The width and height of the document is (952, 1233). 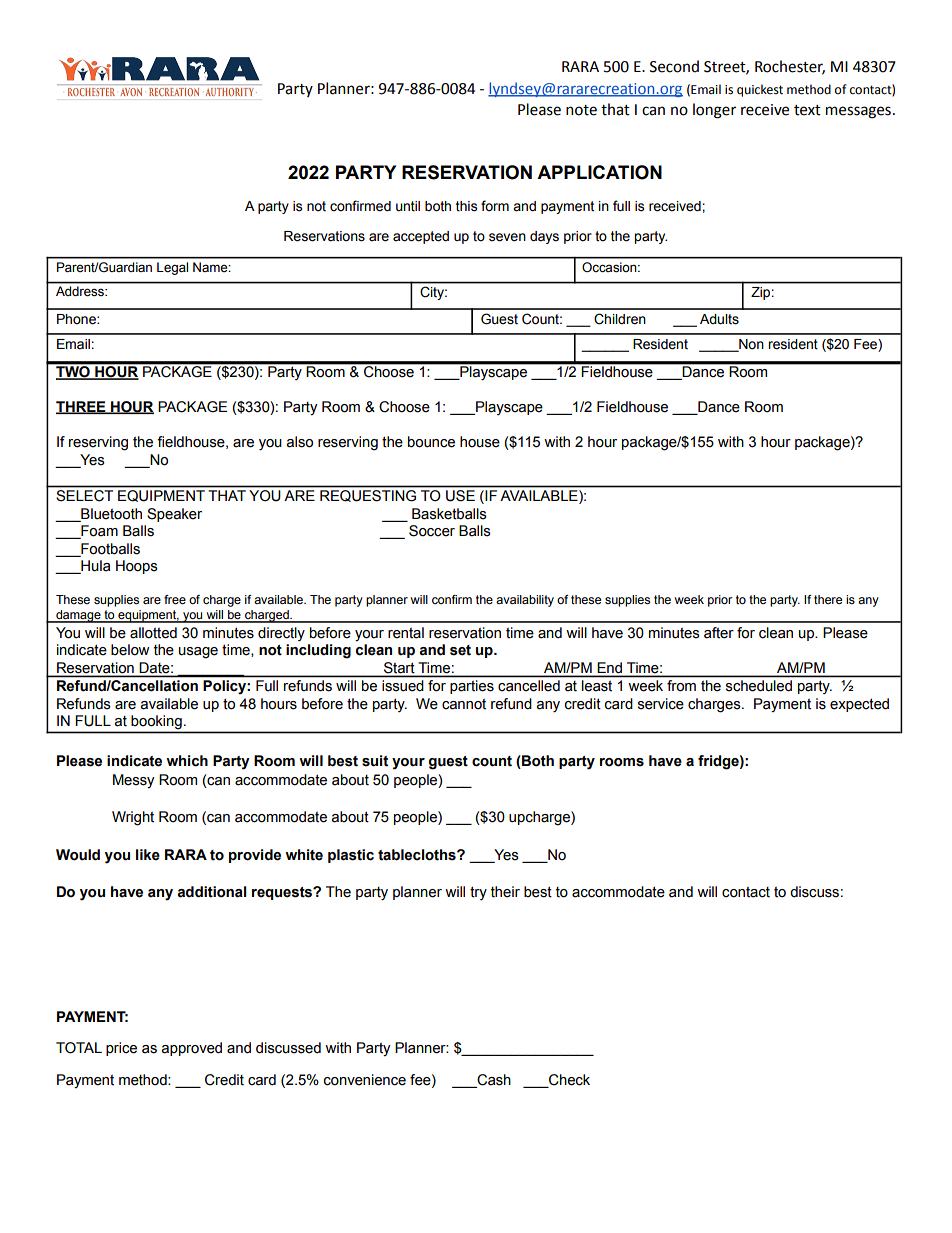 I want to click on availability, so click(x=525, y=601).
